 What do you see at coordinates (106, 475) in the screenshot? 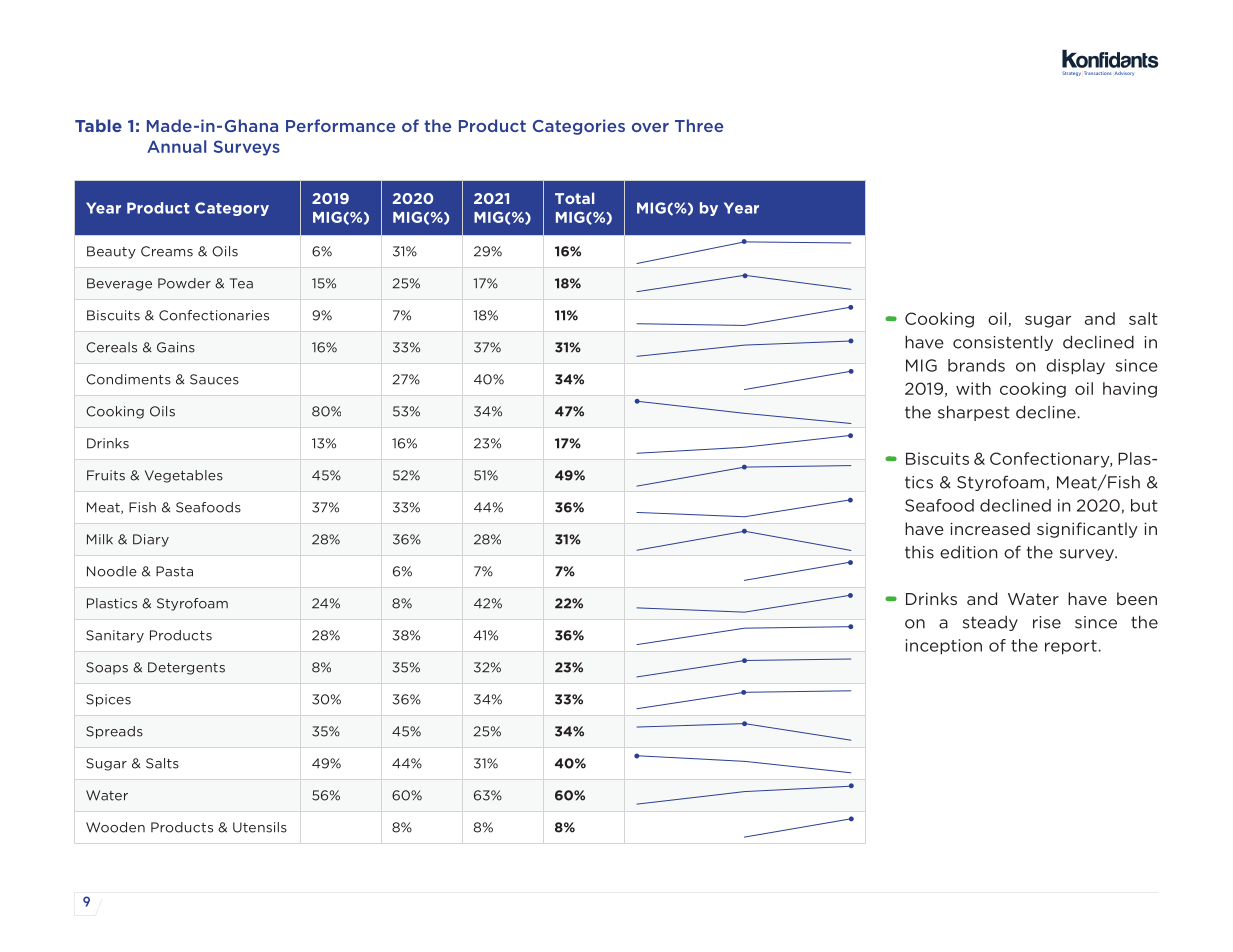
I see `Fruits` at bounding box center [106, 475].
